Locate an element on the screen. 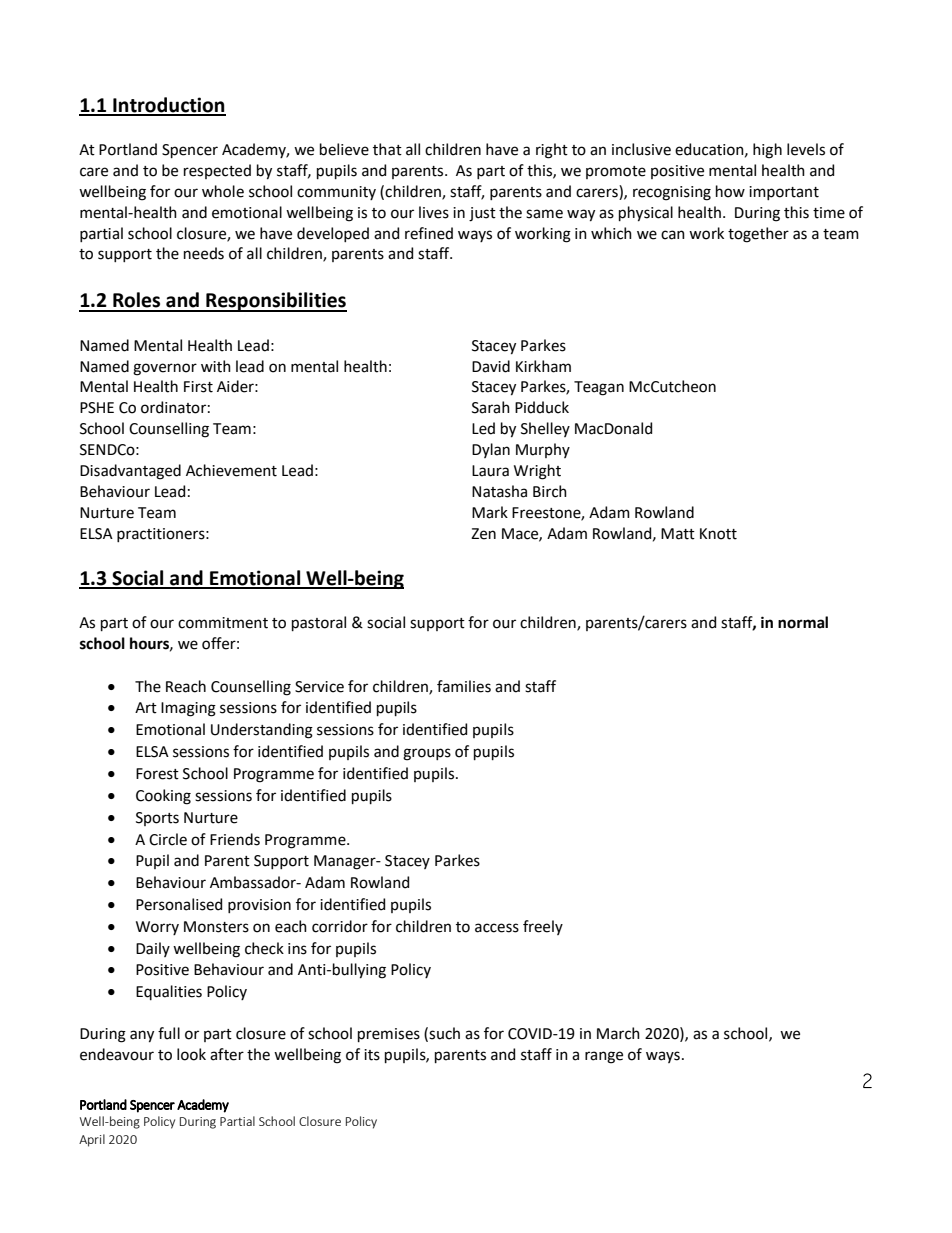 This screenshot has height=1233, width=952. Introduction is located at coordinates (168, 106).
